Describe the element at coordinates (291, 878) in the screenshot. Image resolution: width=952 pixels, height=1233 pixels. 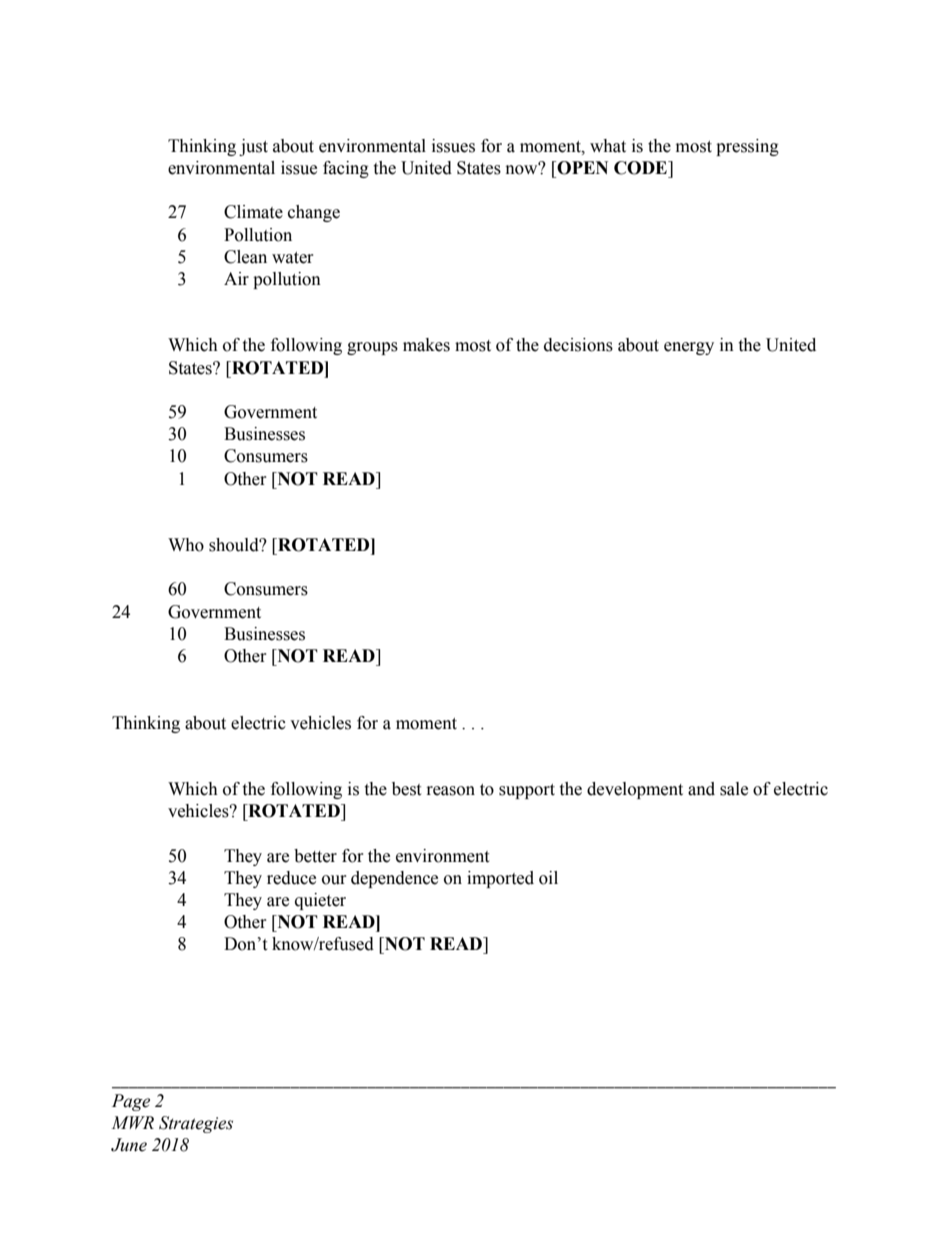
I see `reduce` at that location.
